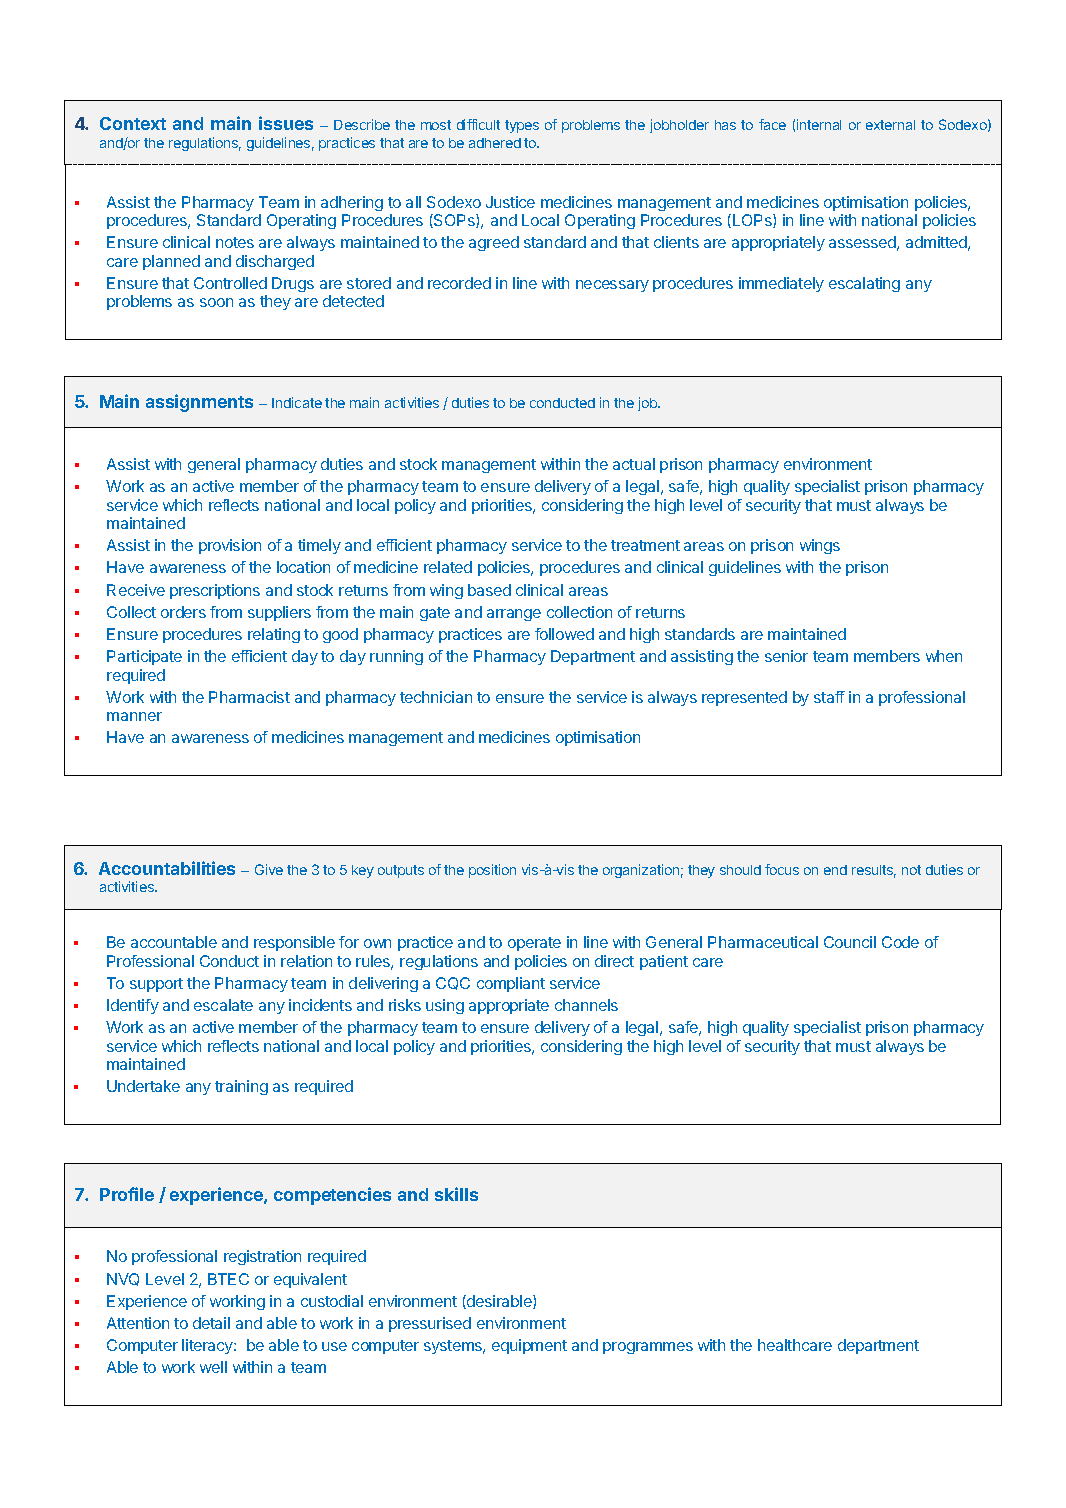  I want to click on issues, so click(286, 123).
